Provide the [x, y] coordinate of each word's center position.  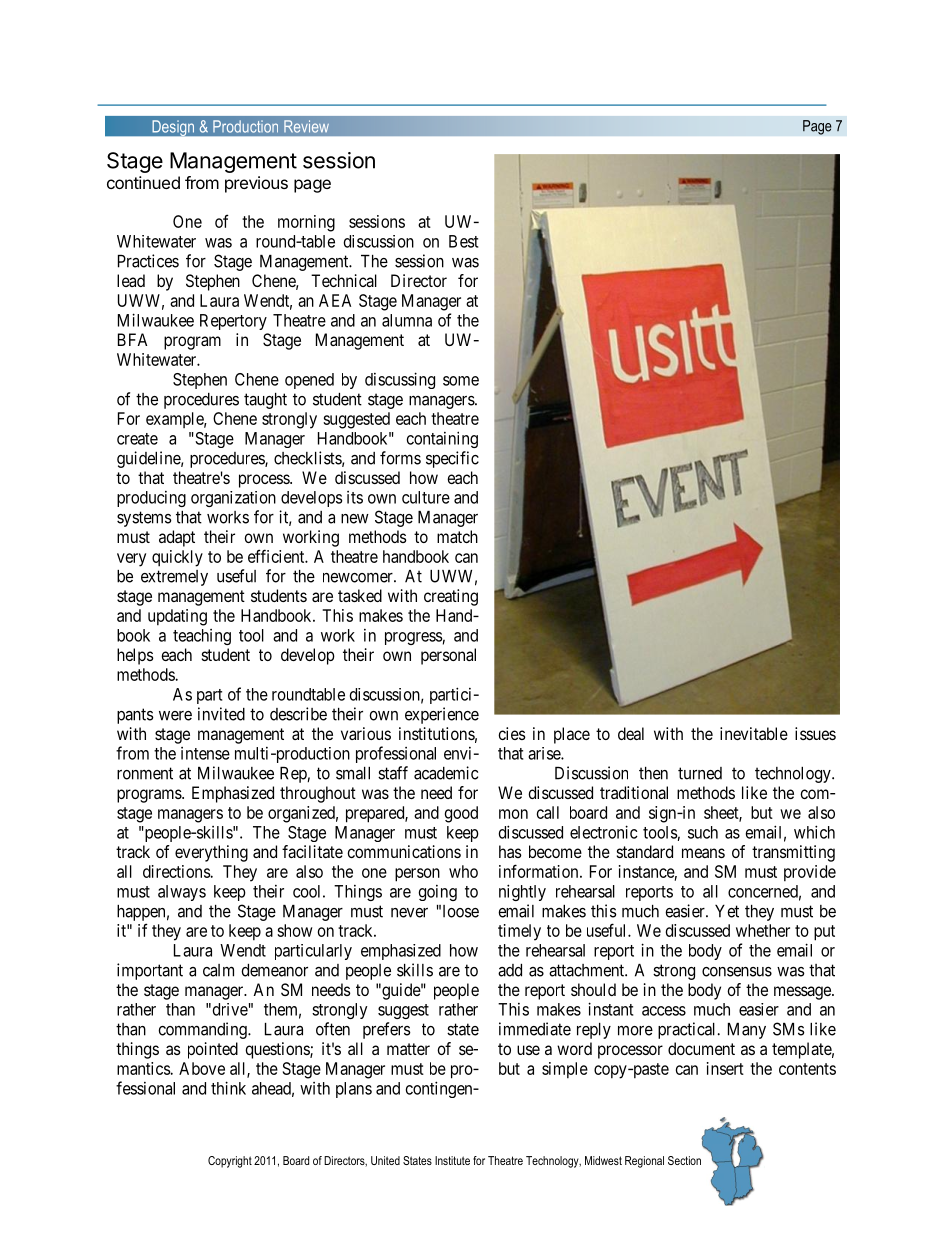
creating [451, 597]
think [228, 1088]
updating [177, 617]
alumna [407, 320]
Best [463, 241]
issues [815, 733]
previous [256, 184]
